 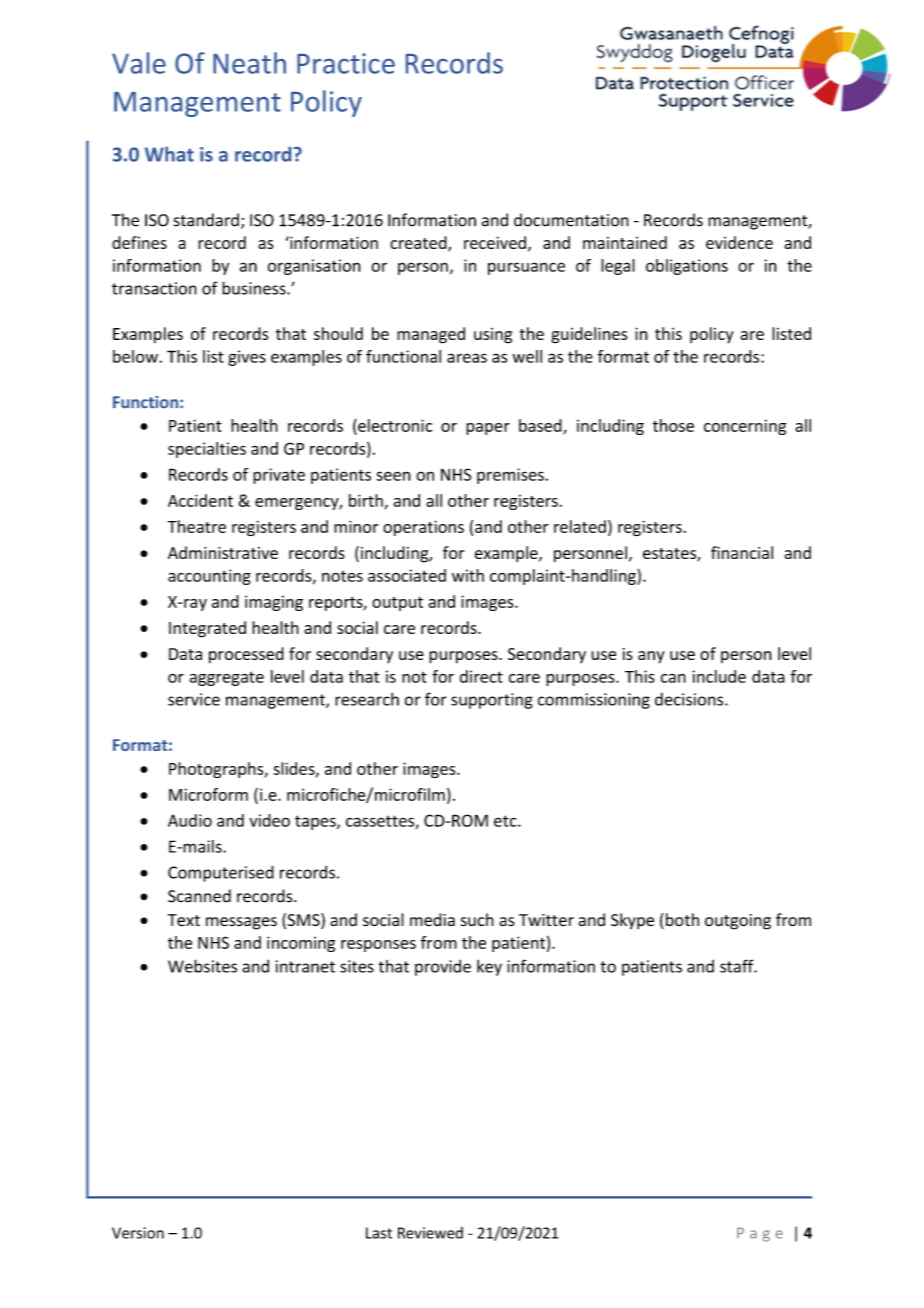 What do you see at coordinates (651, 657) in the page?
I see `any` at bounding box center [651, 657].
